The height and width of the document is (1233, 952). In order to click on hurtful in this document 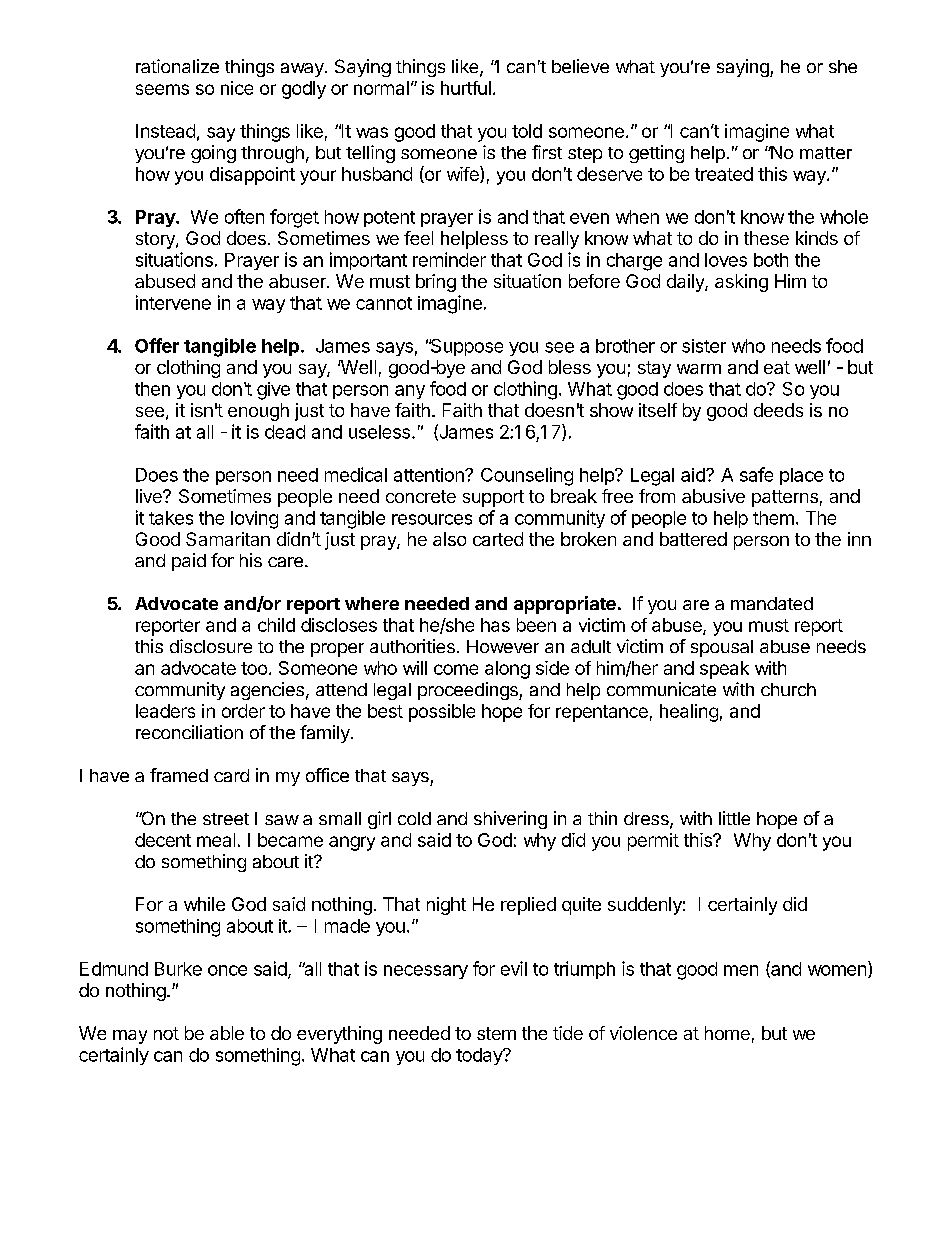, I will do `click(466, 88)`.
